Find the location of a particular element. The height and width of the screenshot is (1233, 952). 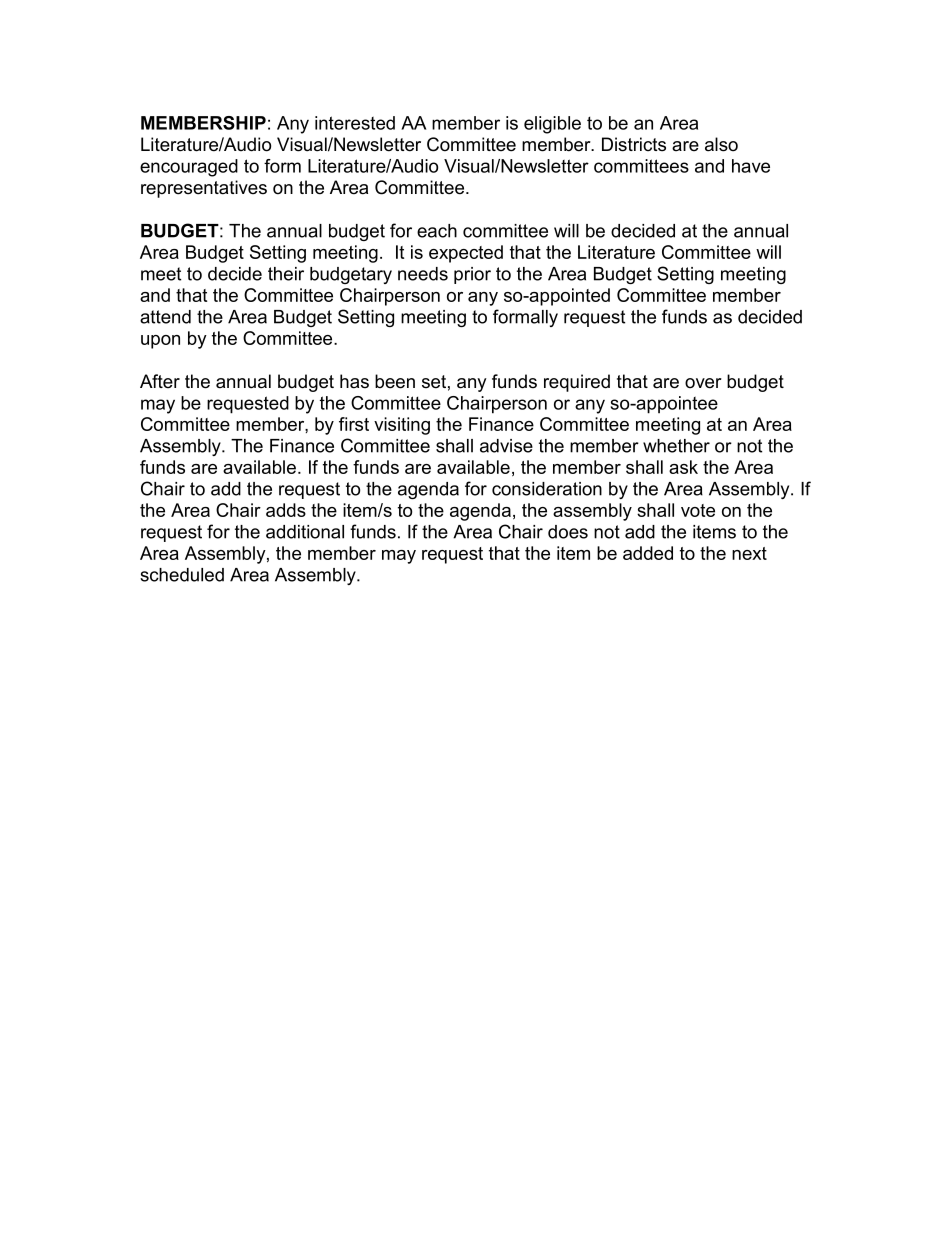

each is located at coordinates (437, 231).
